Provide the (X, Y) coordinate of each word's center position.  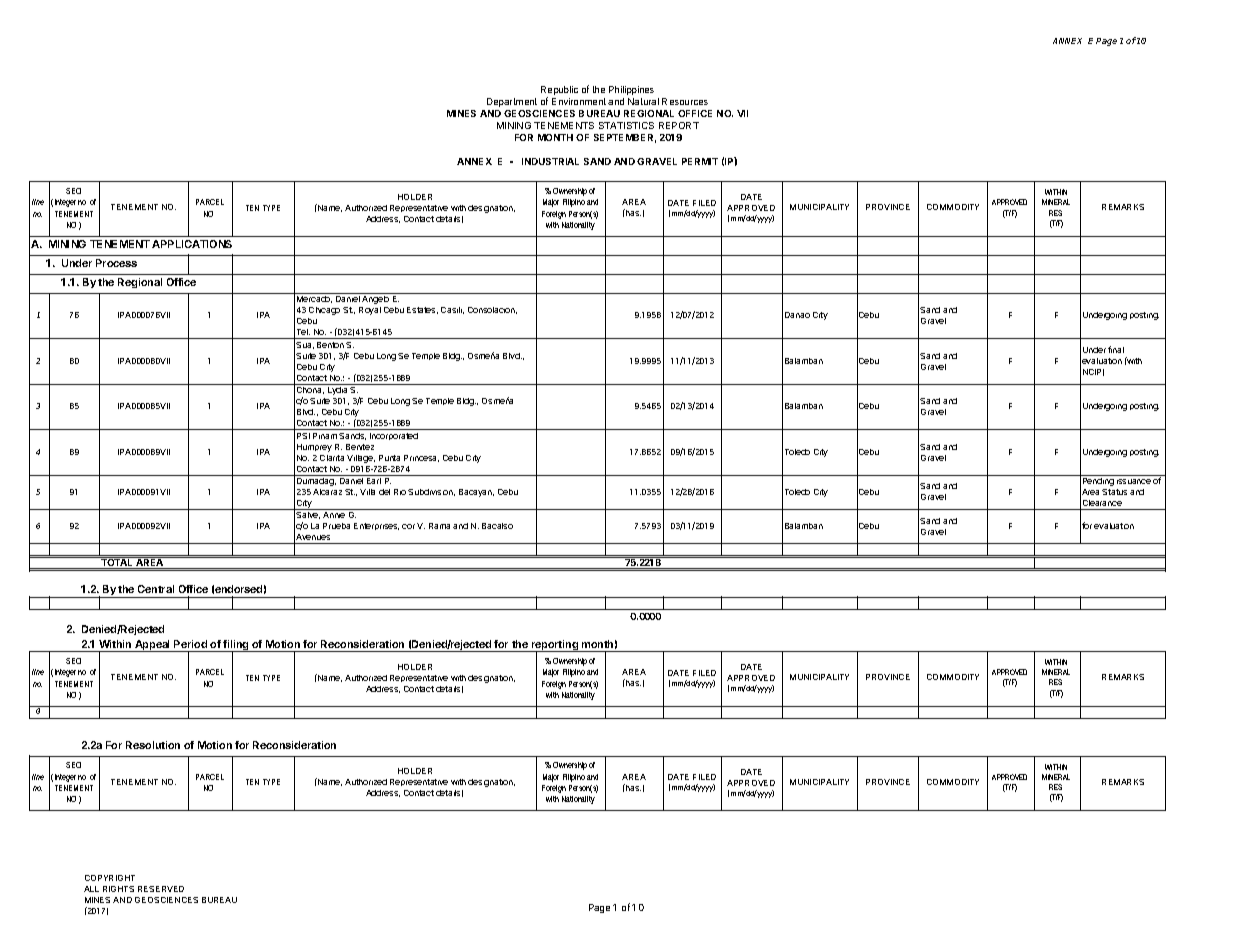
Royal (370, 311)
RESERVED (161, 889)
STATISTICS (626, 125)
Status (1114, 492)
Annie (334, 515)
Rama (439, 526)
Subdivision (431, 492)
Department (512, 102)
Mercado (314, 299)
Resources (685, 101)
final (1116, 349)
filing (236, 646)
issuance (1134, 481)
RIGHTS (118, 889)
